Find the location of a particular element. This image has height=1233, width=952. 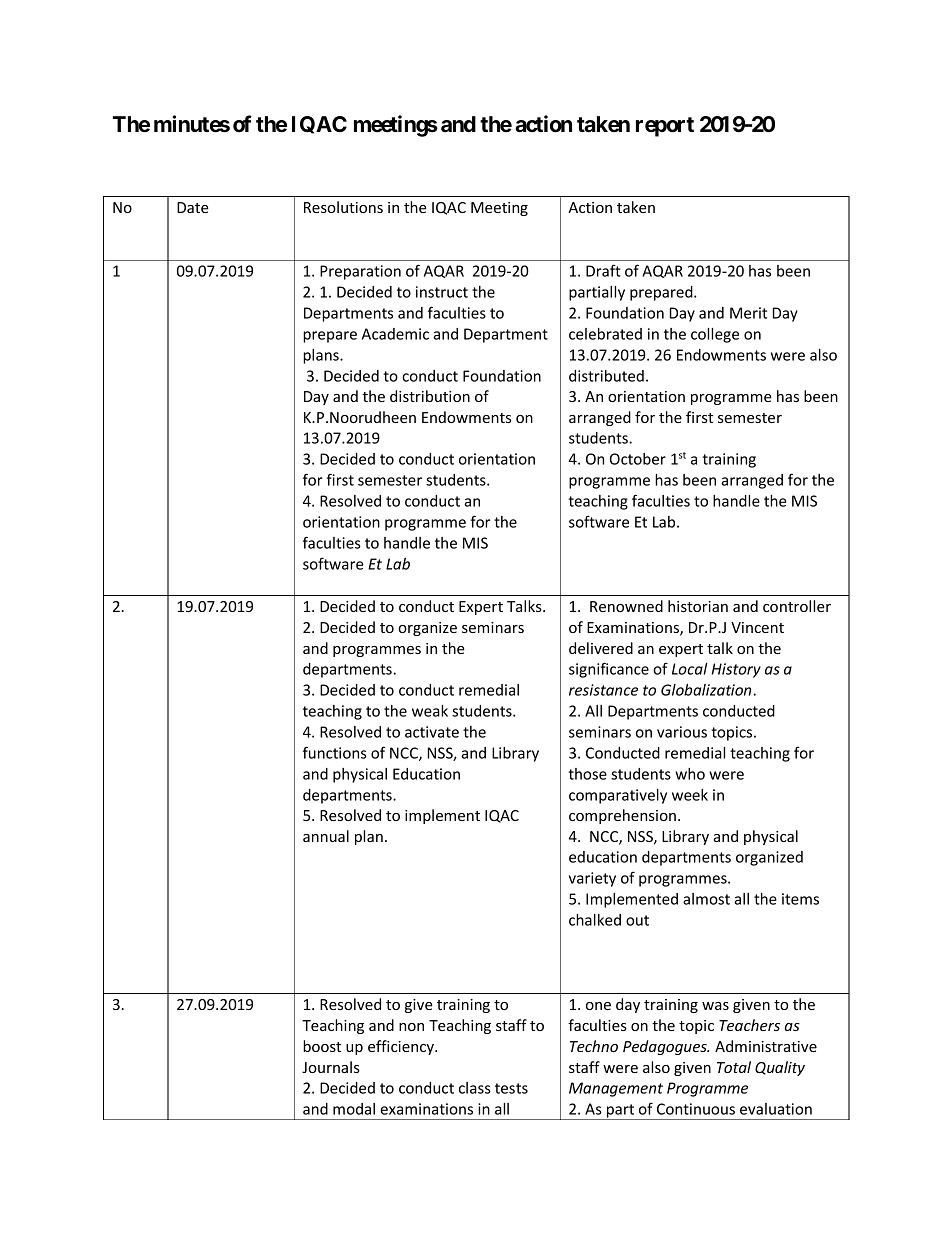

almost is located at coordinates (706, 899).
